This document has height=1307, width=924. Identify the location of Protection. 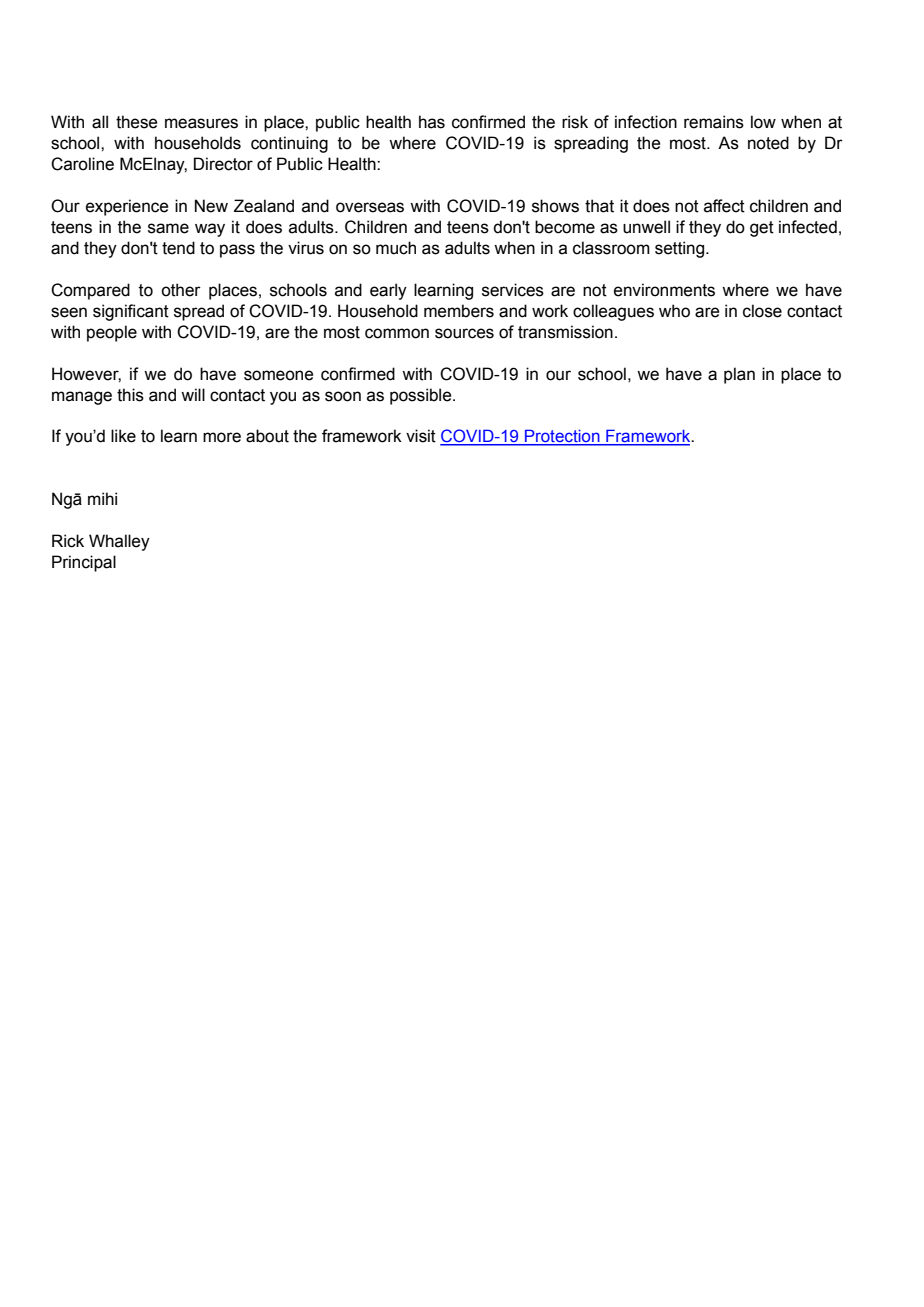
(562, 437).
